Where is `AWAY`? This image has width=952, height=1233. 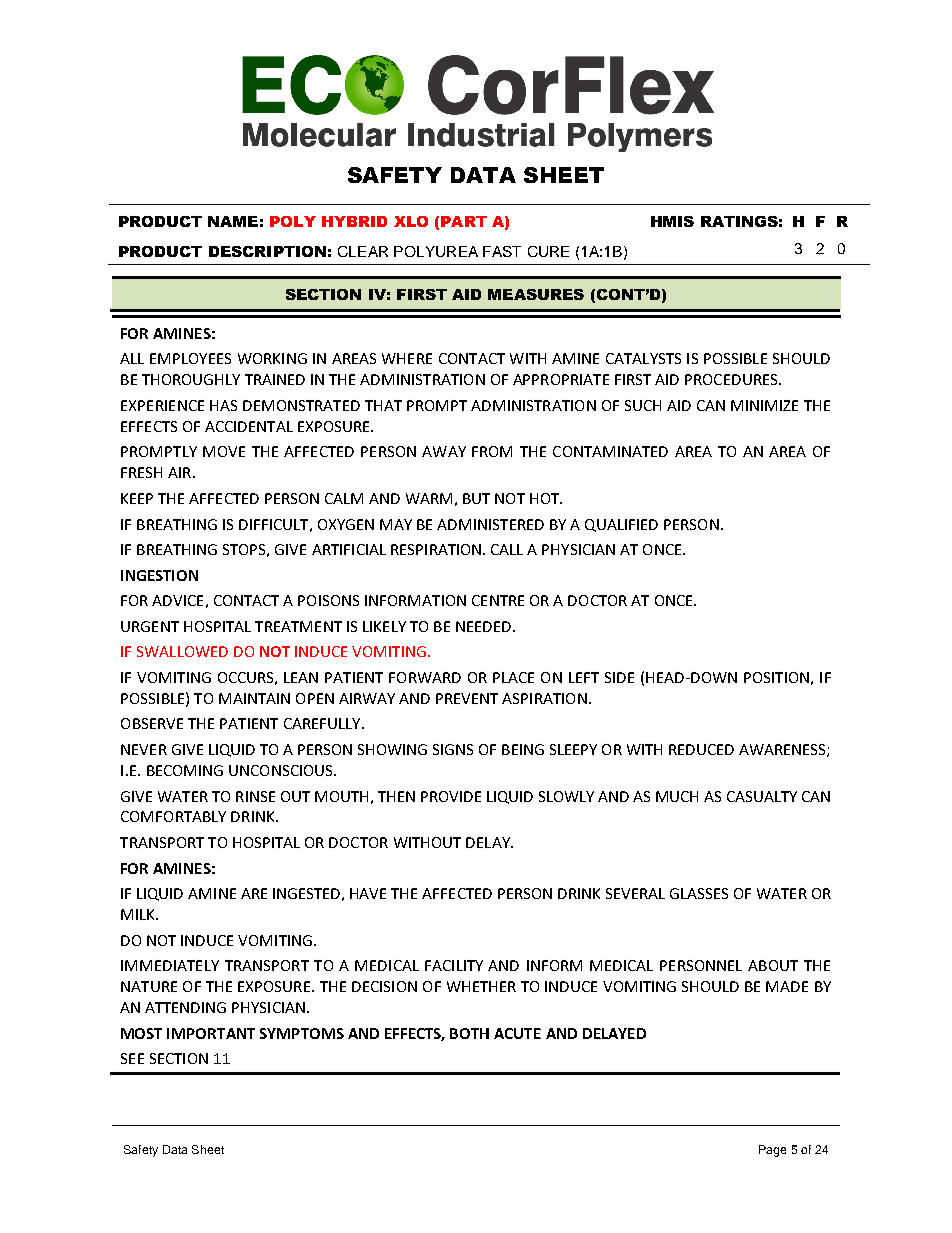
AWAY is located at coordinates (444, 451).
